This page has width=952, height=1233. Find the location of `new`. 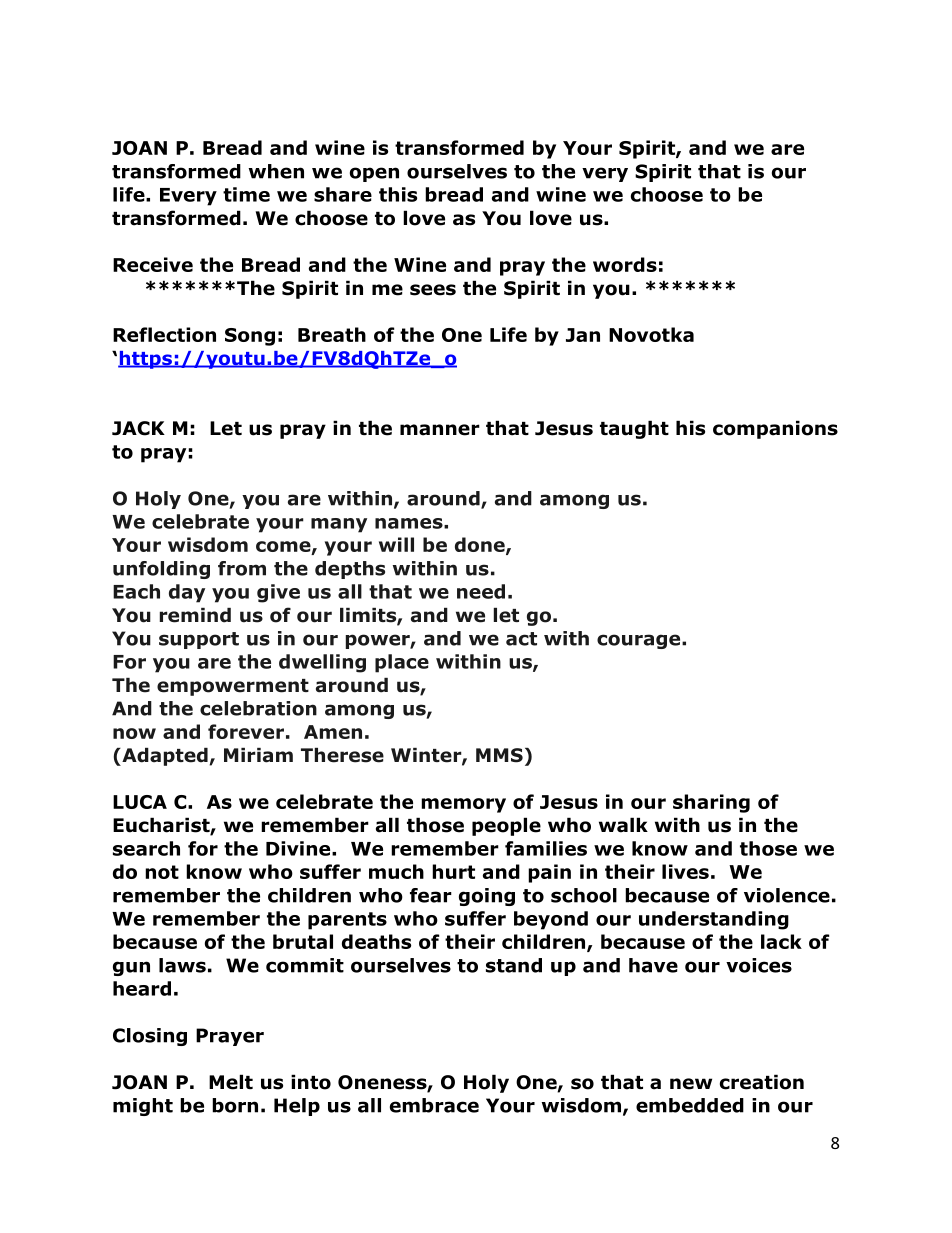

new is located at coordinates (691, 1084).
